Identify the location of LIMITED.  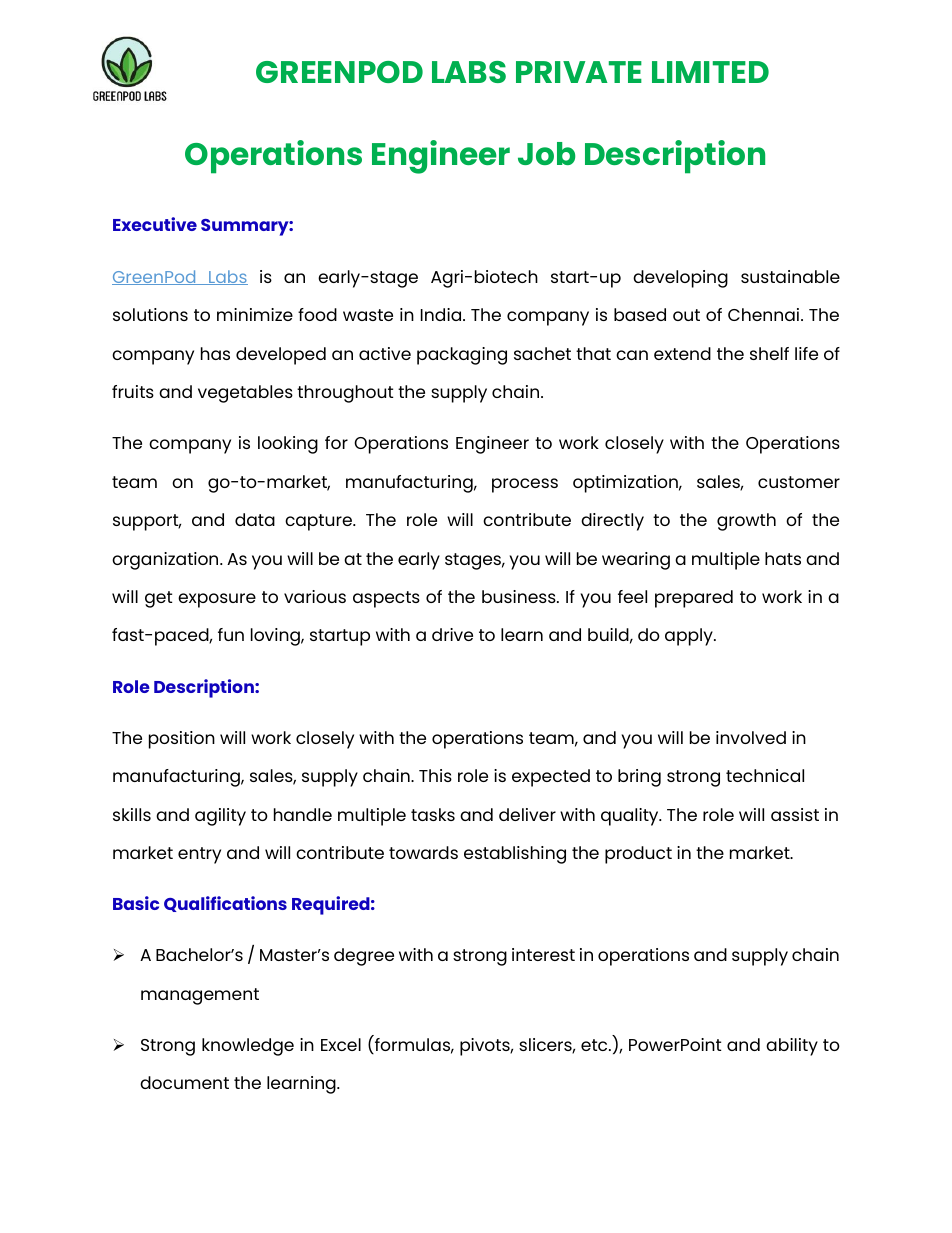
(710, 72).
